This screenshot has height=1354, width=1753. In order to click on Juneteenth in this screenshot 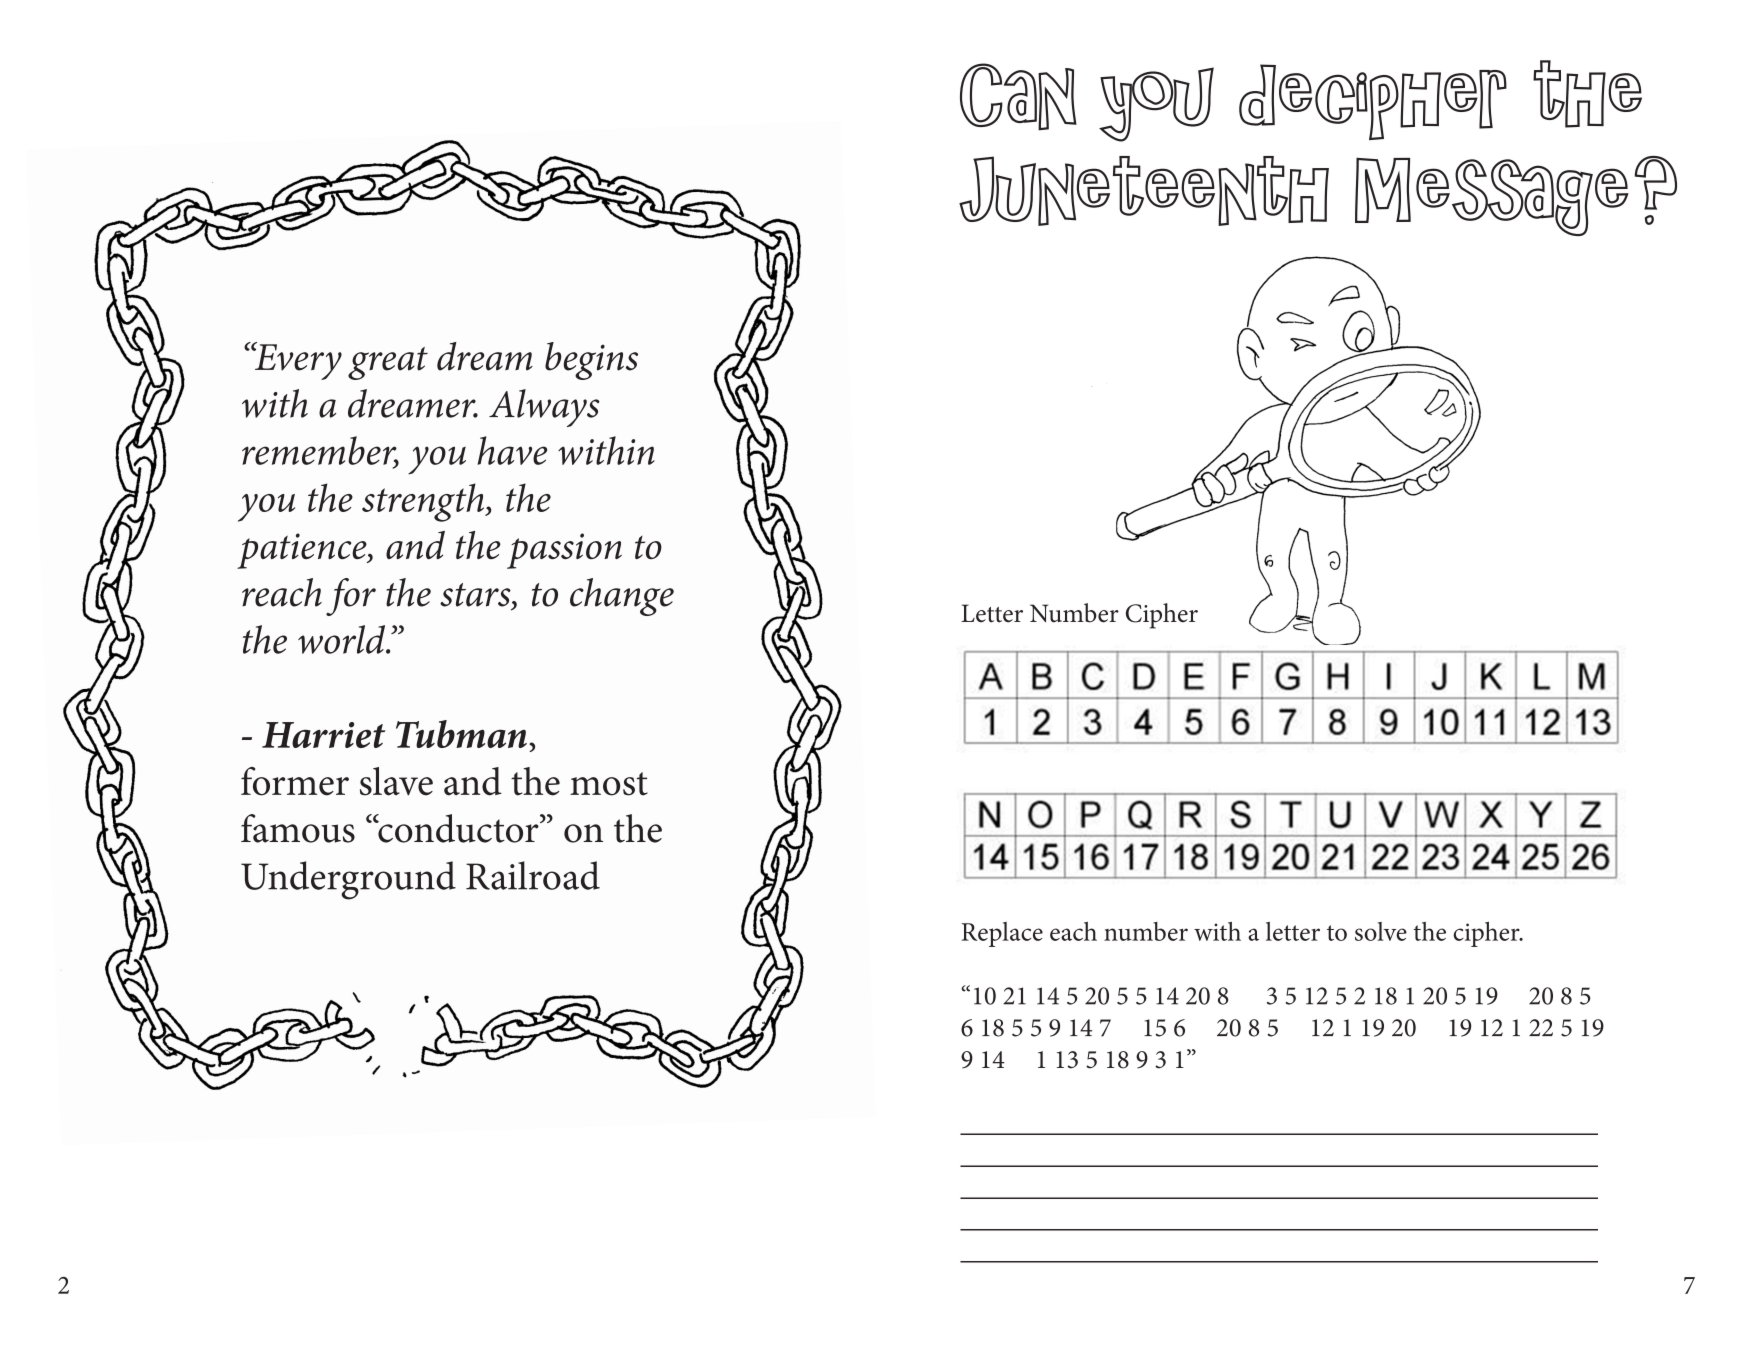, I will do `click(1144, 191)`.
